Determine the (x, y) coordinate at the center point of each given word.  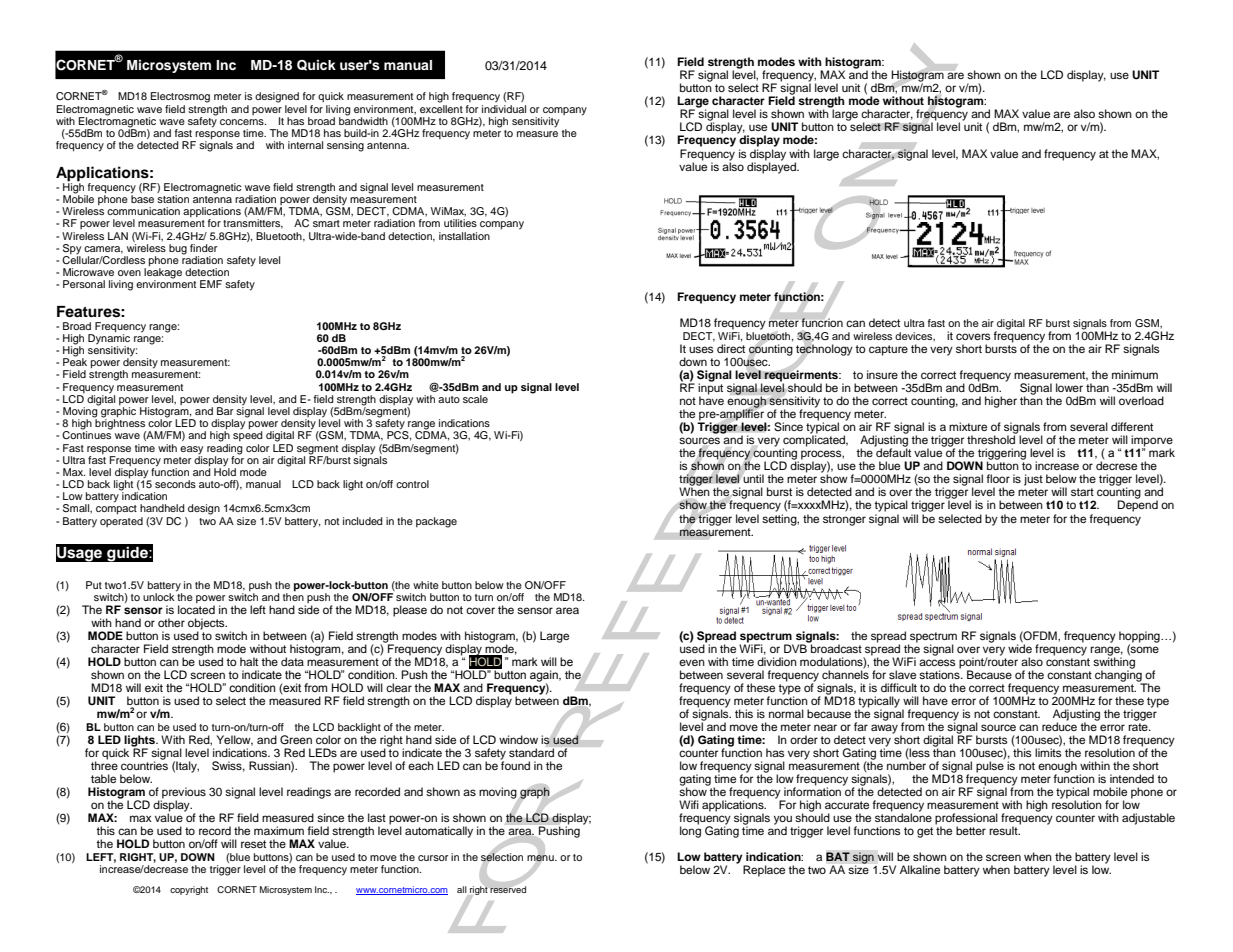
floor (998, 478)
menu (541, 858)
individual (504, 109)
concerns (243, 122)
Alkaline (920, 869)
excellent (441, 109)
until (753, 478)
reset (253, 844)
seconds (175, 484)
